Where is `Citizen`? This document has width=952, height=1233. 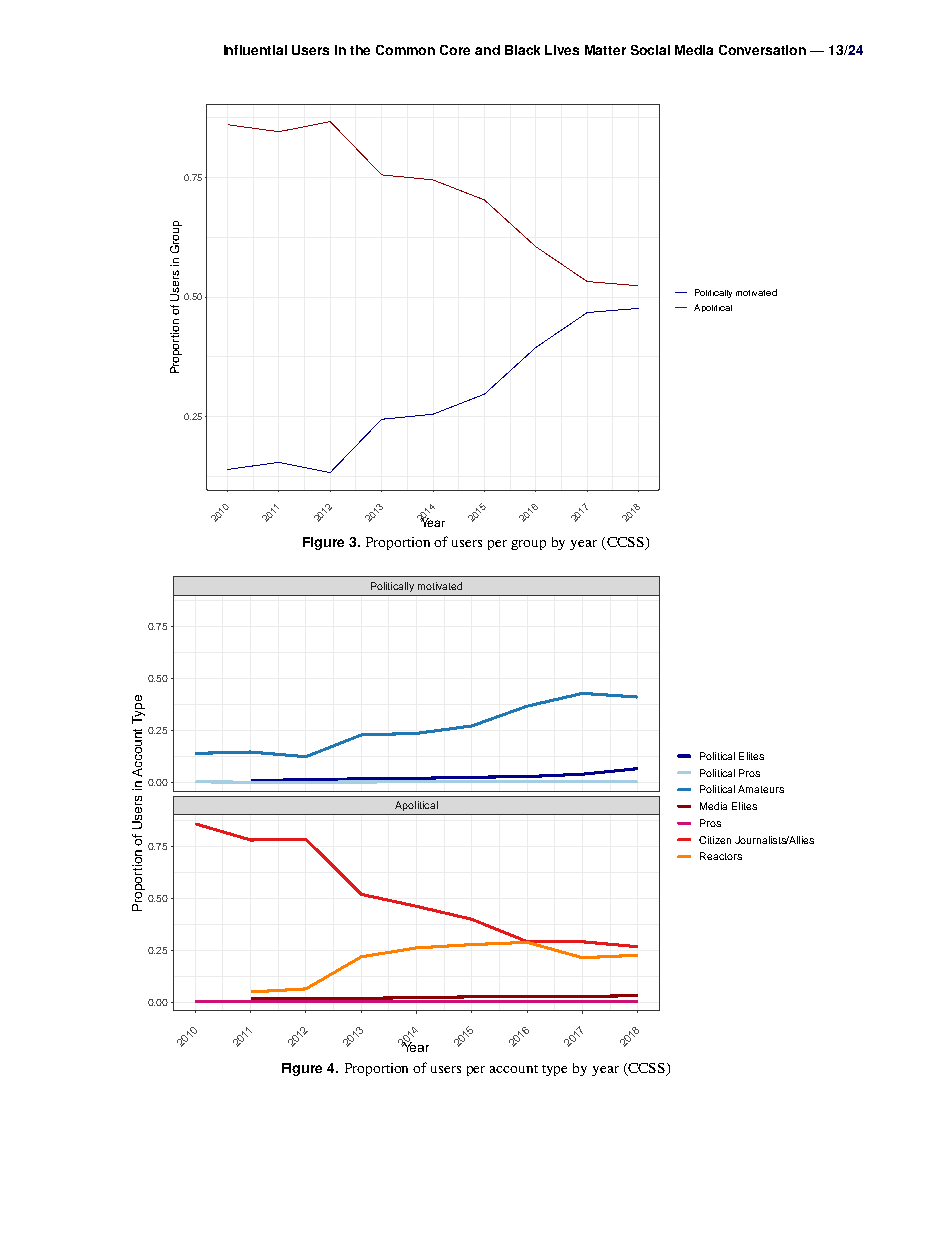
Citizen is located at coordinates (715, 840).
